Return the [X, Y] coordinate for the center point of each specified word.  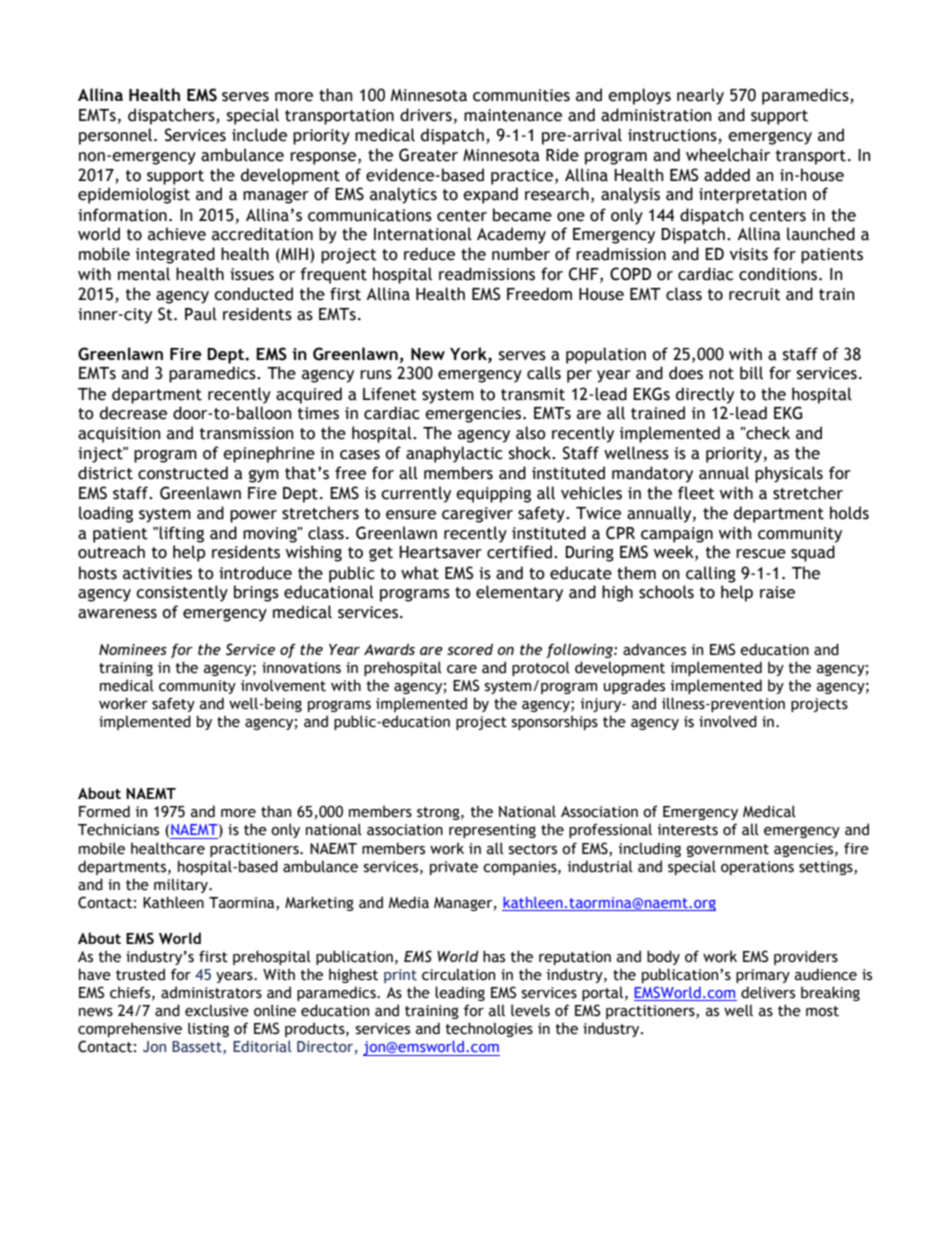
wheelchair [728, 155]
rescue [761, 554]
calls [544, 373]
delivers [768, 992]
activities [157, 573]
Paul [201, 314]
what [420, 573]
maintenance [513, 115]
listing [208, 1029]
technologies [489, 1029]
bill [751, 373]
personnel [117, 136]
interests [688, 830]
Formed [104, 811]
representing [492, 831]
